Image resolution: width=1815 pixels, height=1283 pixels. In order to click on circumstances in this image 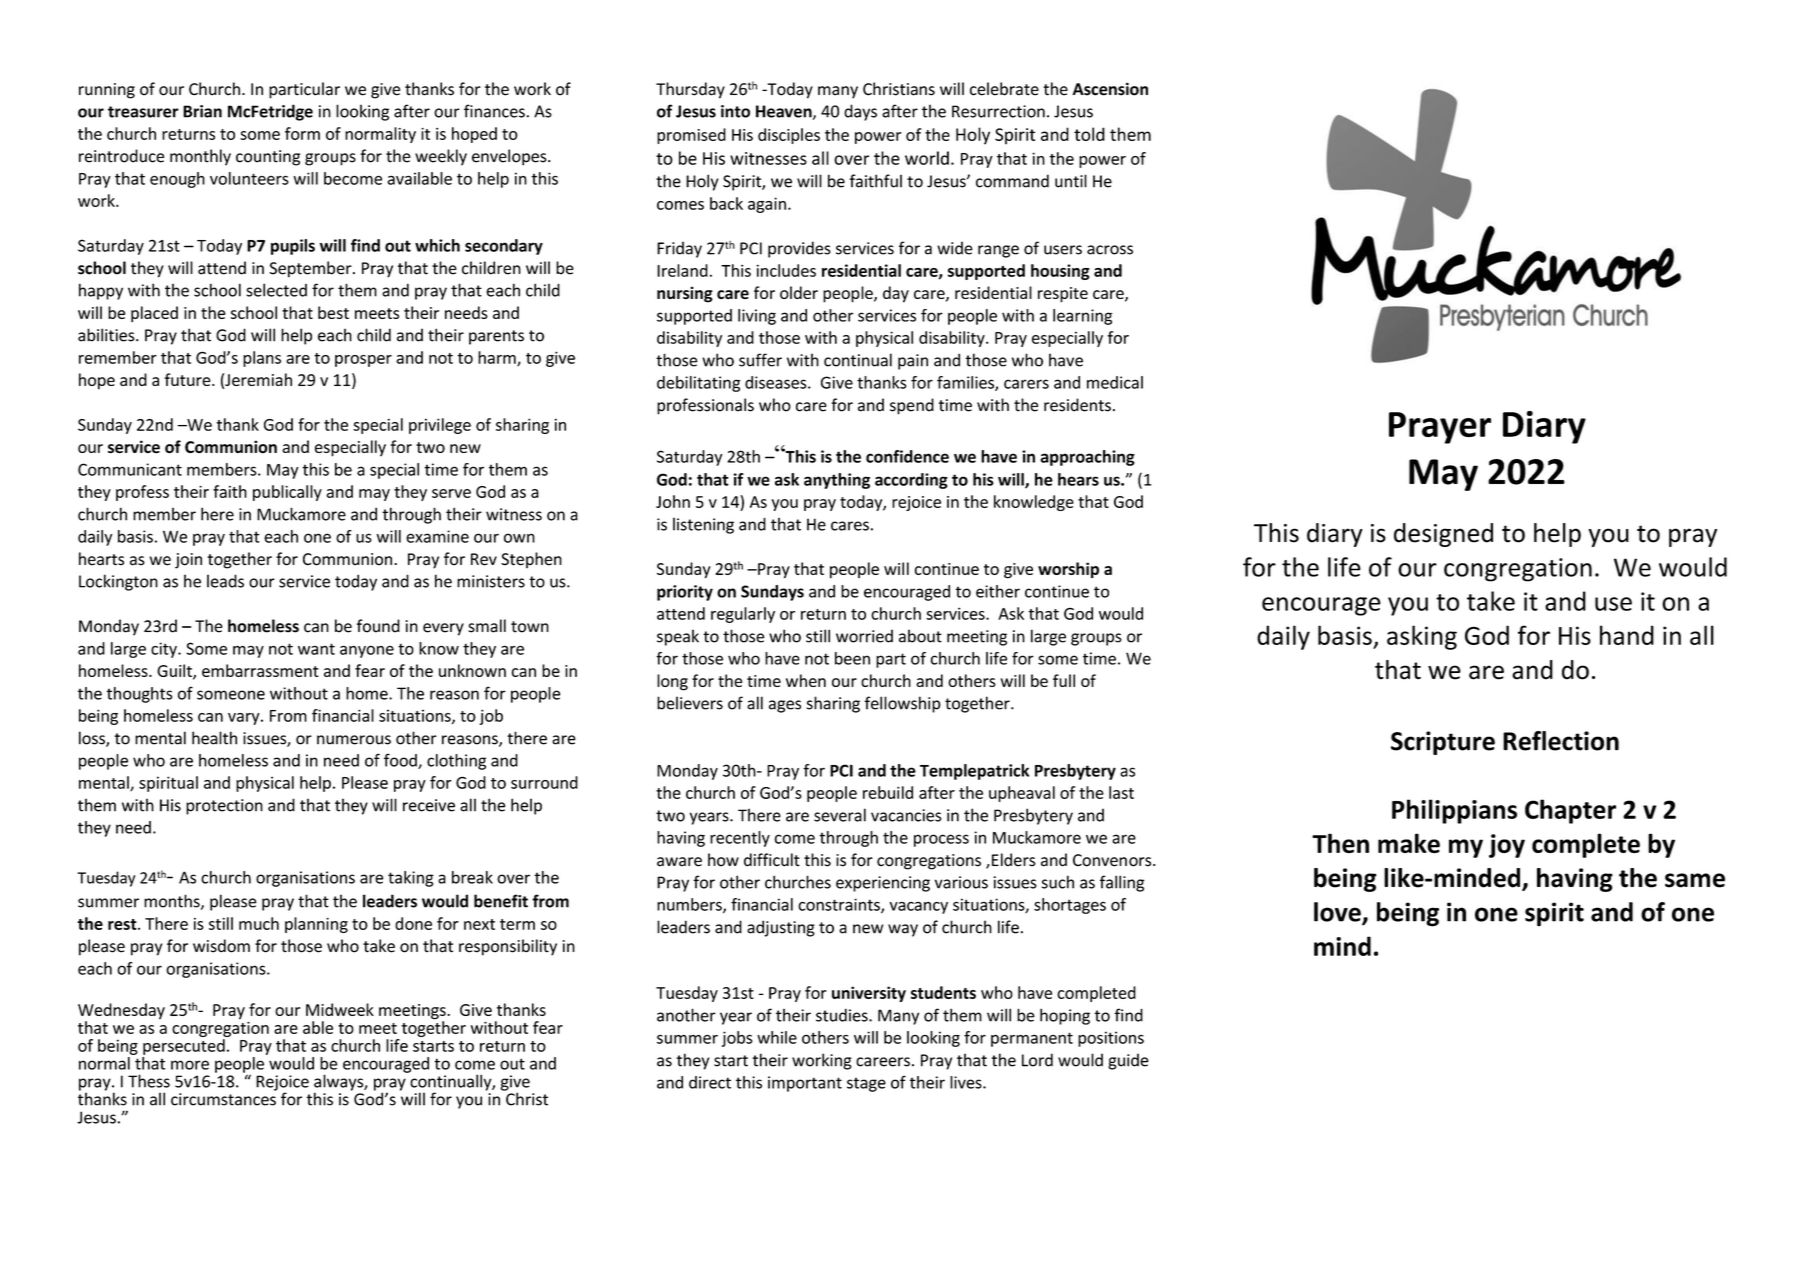, I will do `click(223, 1099)`.
